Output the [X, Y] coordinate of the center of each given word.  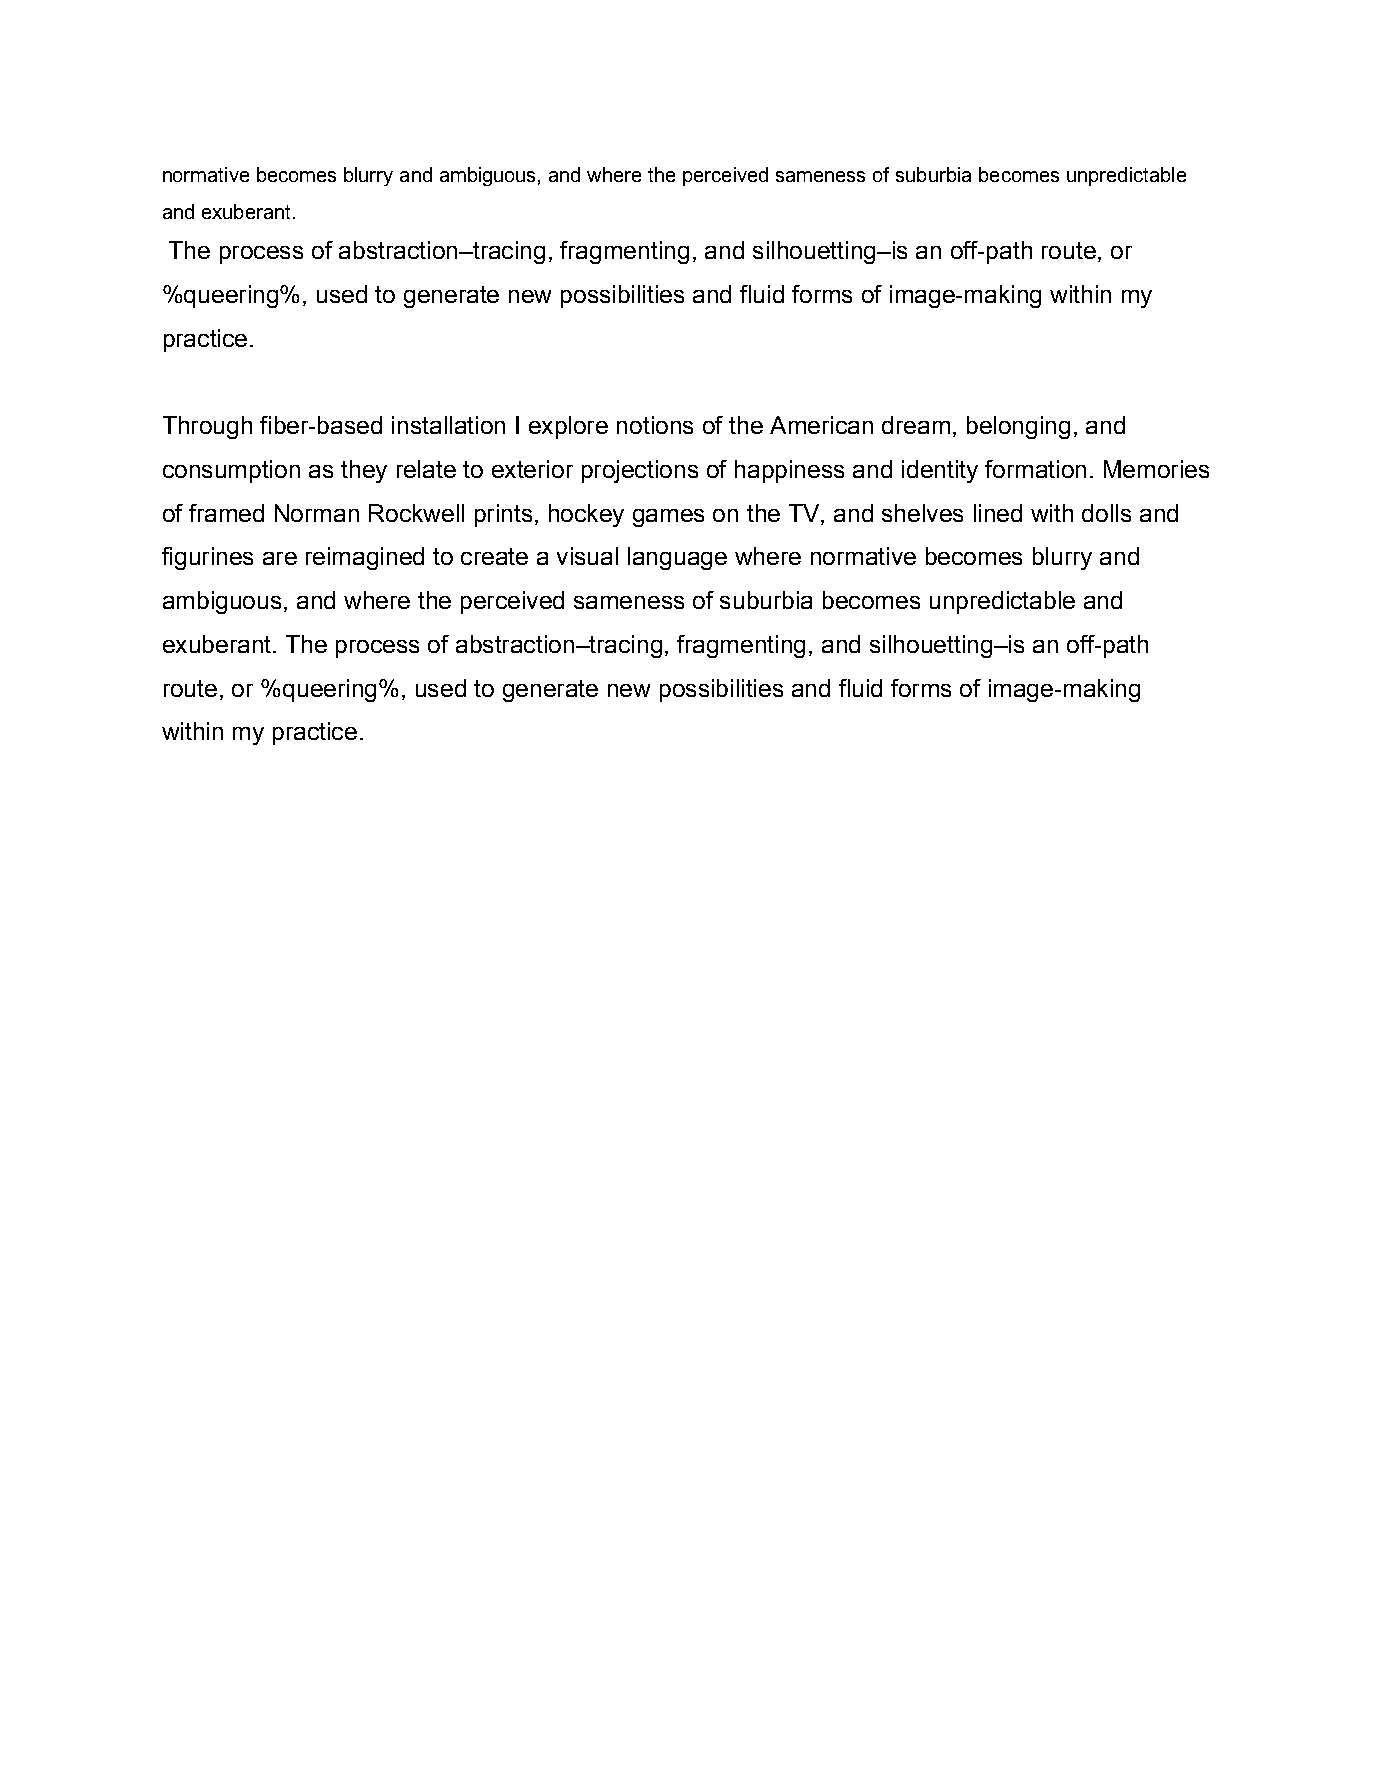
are [280, 558]
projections [640, 471]
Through [207, 427]
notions [655, 425]
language [677, 558]
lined [998, 513]
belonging [1018, 427]
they [364, 471]
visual [587, 556]
